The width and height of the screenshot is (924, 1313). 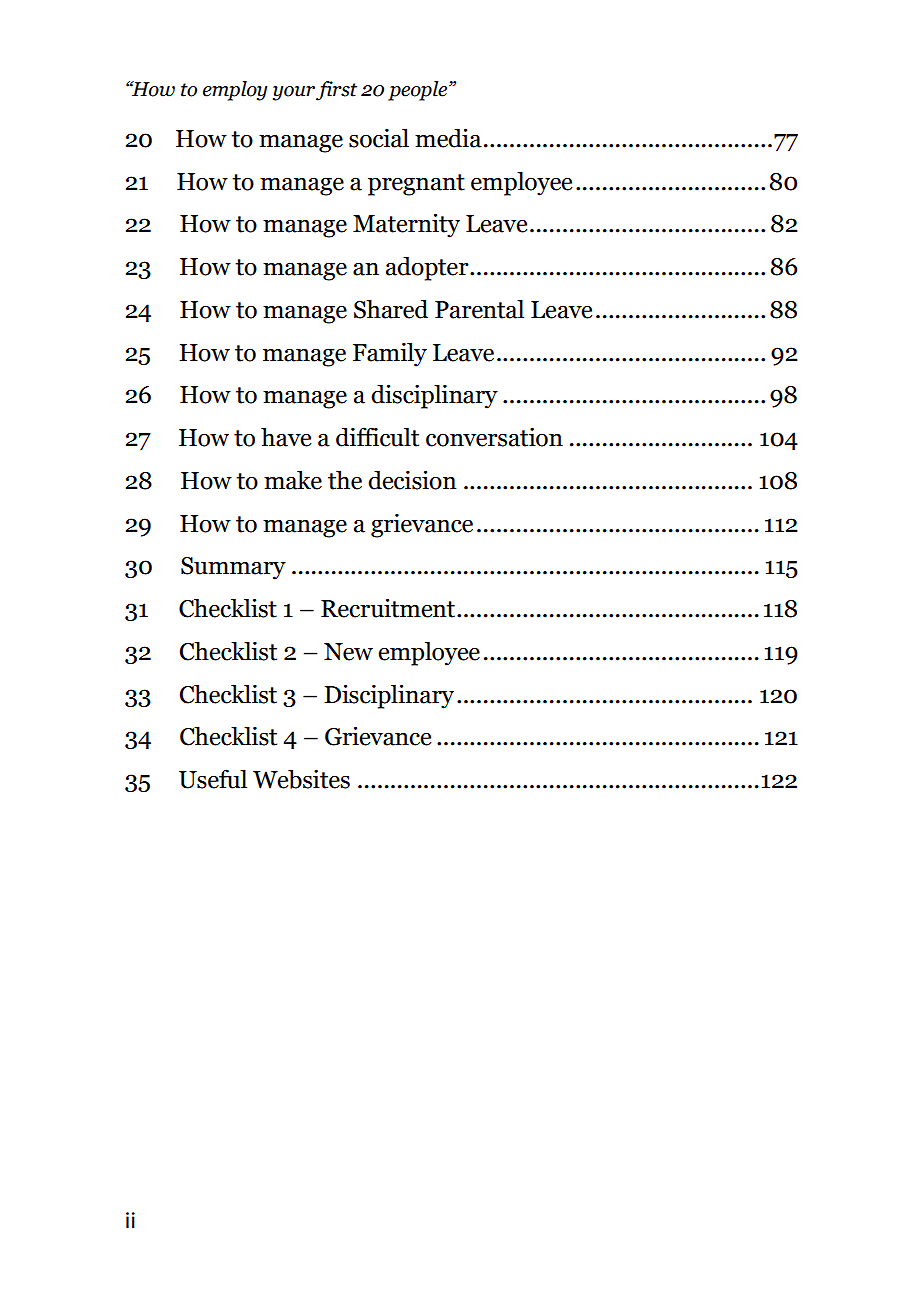 I want to click on difficult, so click(x=377, y=437).
